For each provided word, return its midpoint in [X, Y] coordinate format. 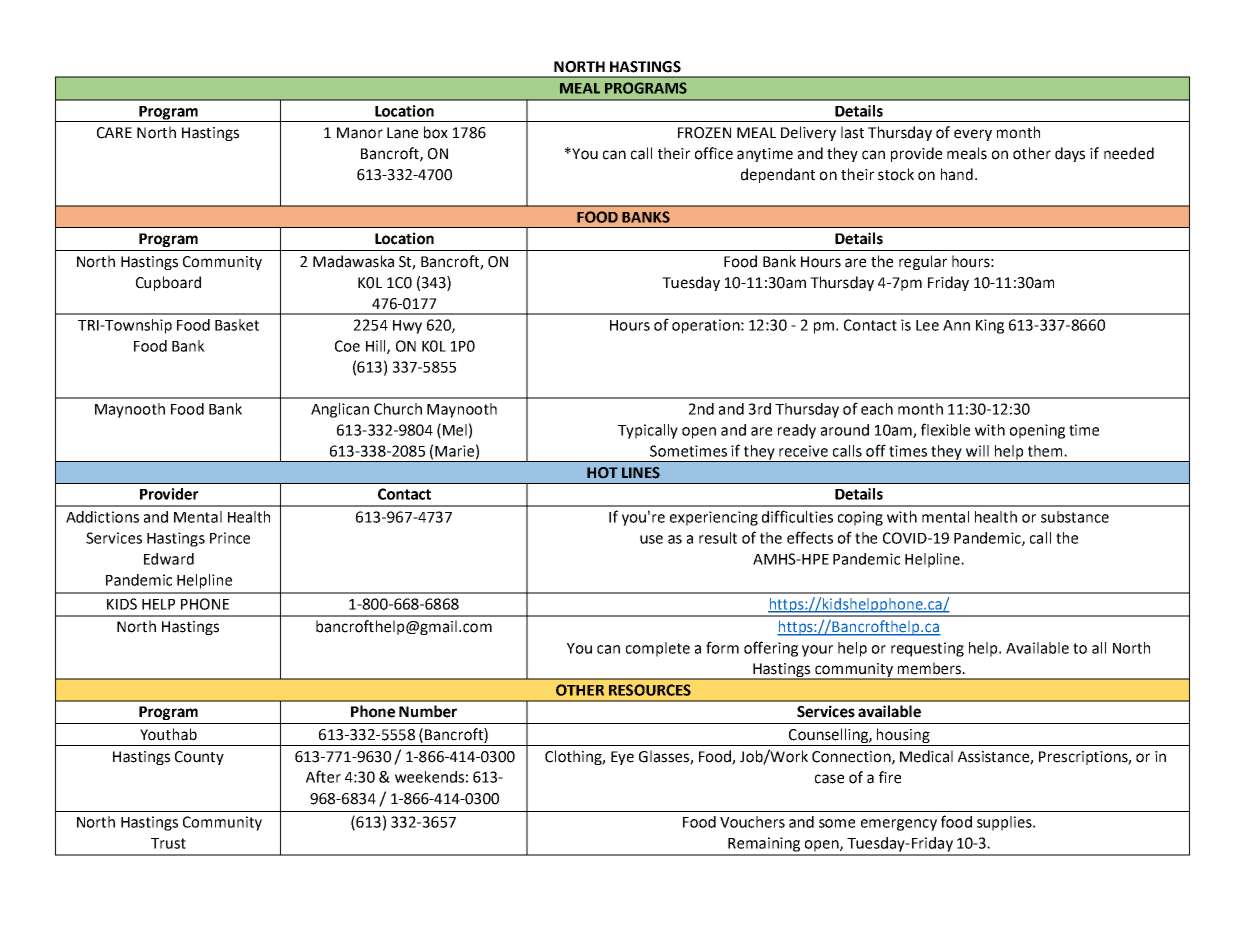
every [973, 135]
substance [1075, 517]
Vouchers [752, 822]
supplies [1005, 823]
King [990, 326]
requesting [927, 649]
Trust [168, 843]
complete [658, 649]
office [714, 153]
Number [428, 711]
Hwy [407, 327]
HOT [602, 472]
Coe [347, 346]
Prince [230, 538]
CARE [114, 133]
